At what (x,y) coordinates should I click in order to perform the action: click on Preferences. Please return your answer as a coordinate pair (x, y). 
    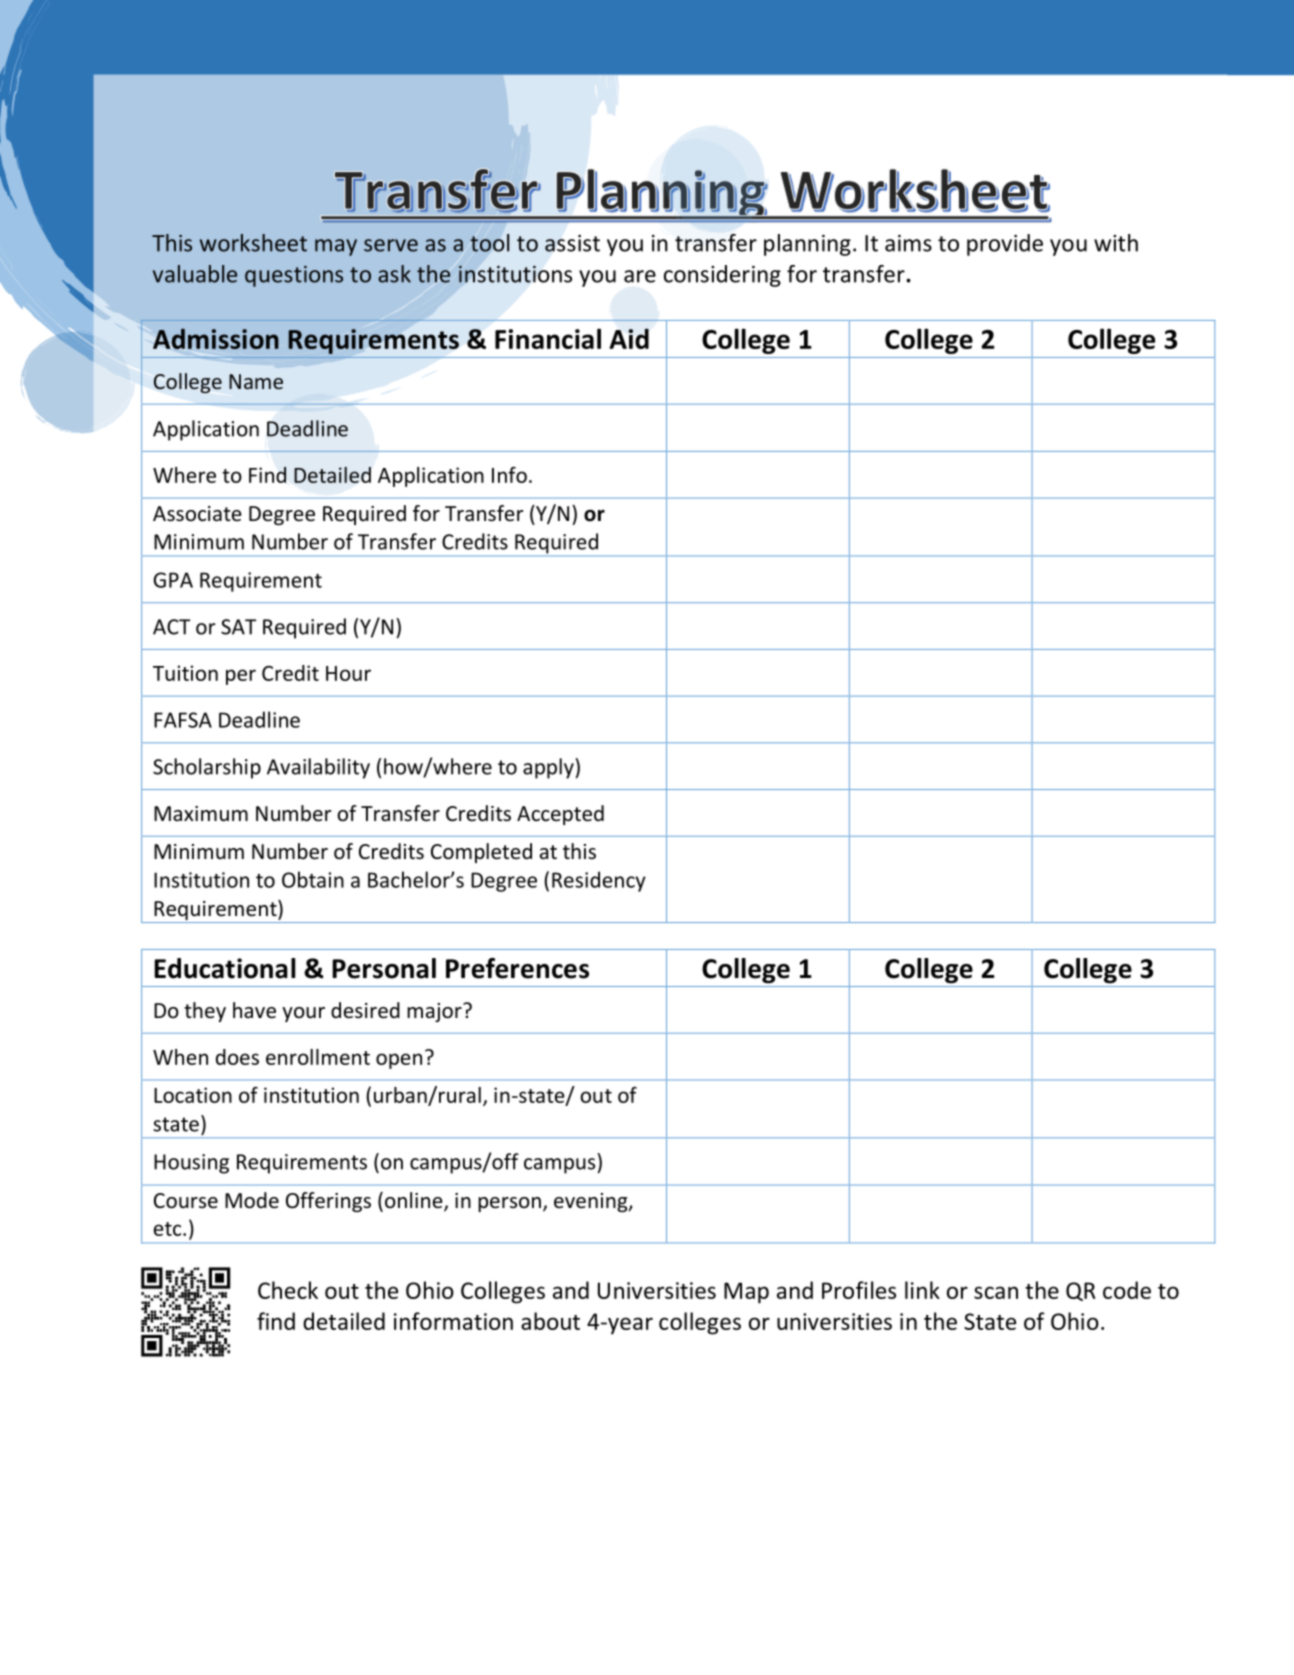
    Looking at the image, I should click on (517, 968).
